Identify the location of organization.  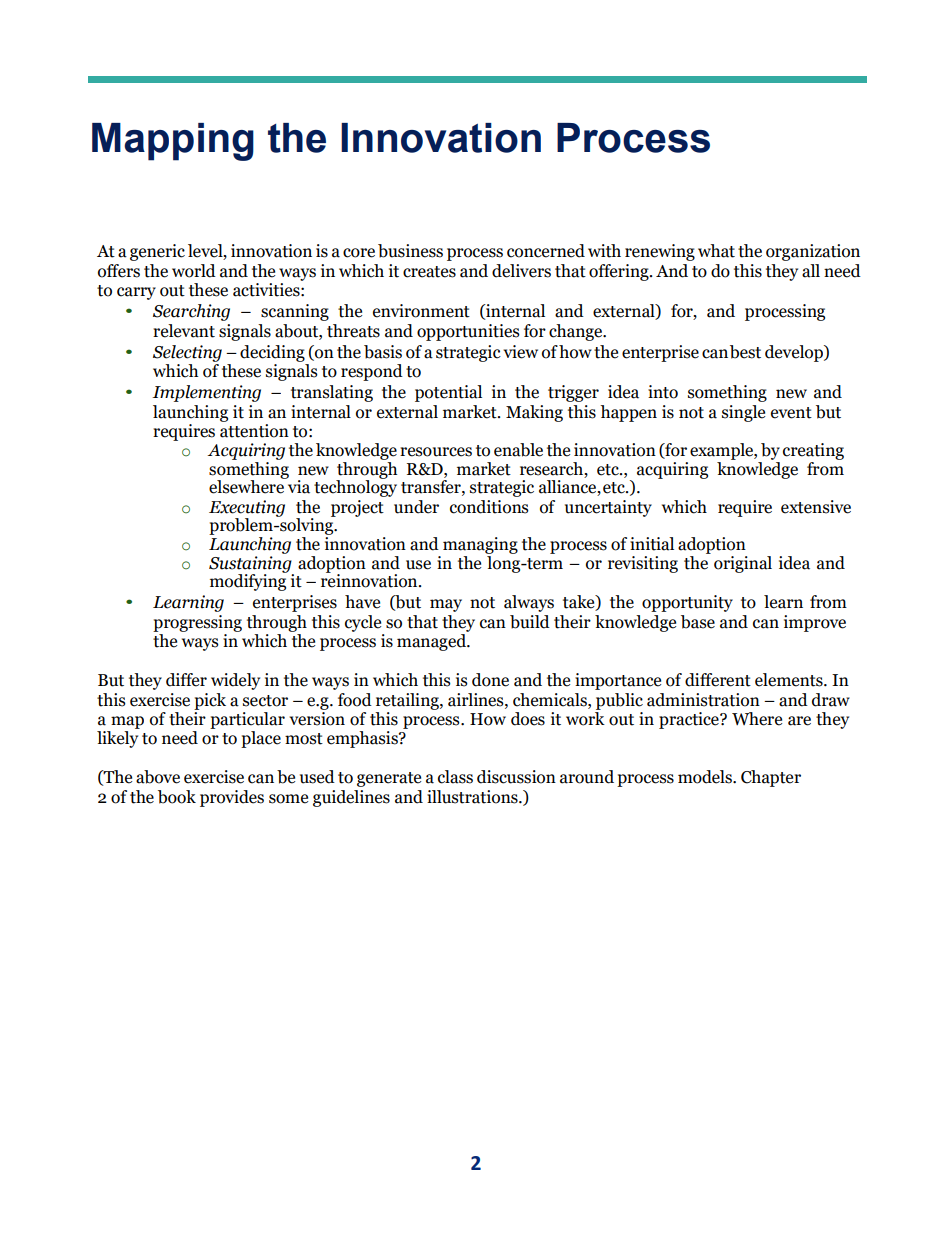
(813, 252).
